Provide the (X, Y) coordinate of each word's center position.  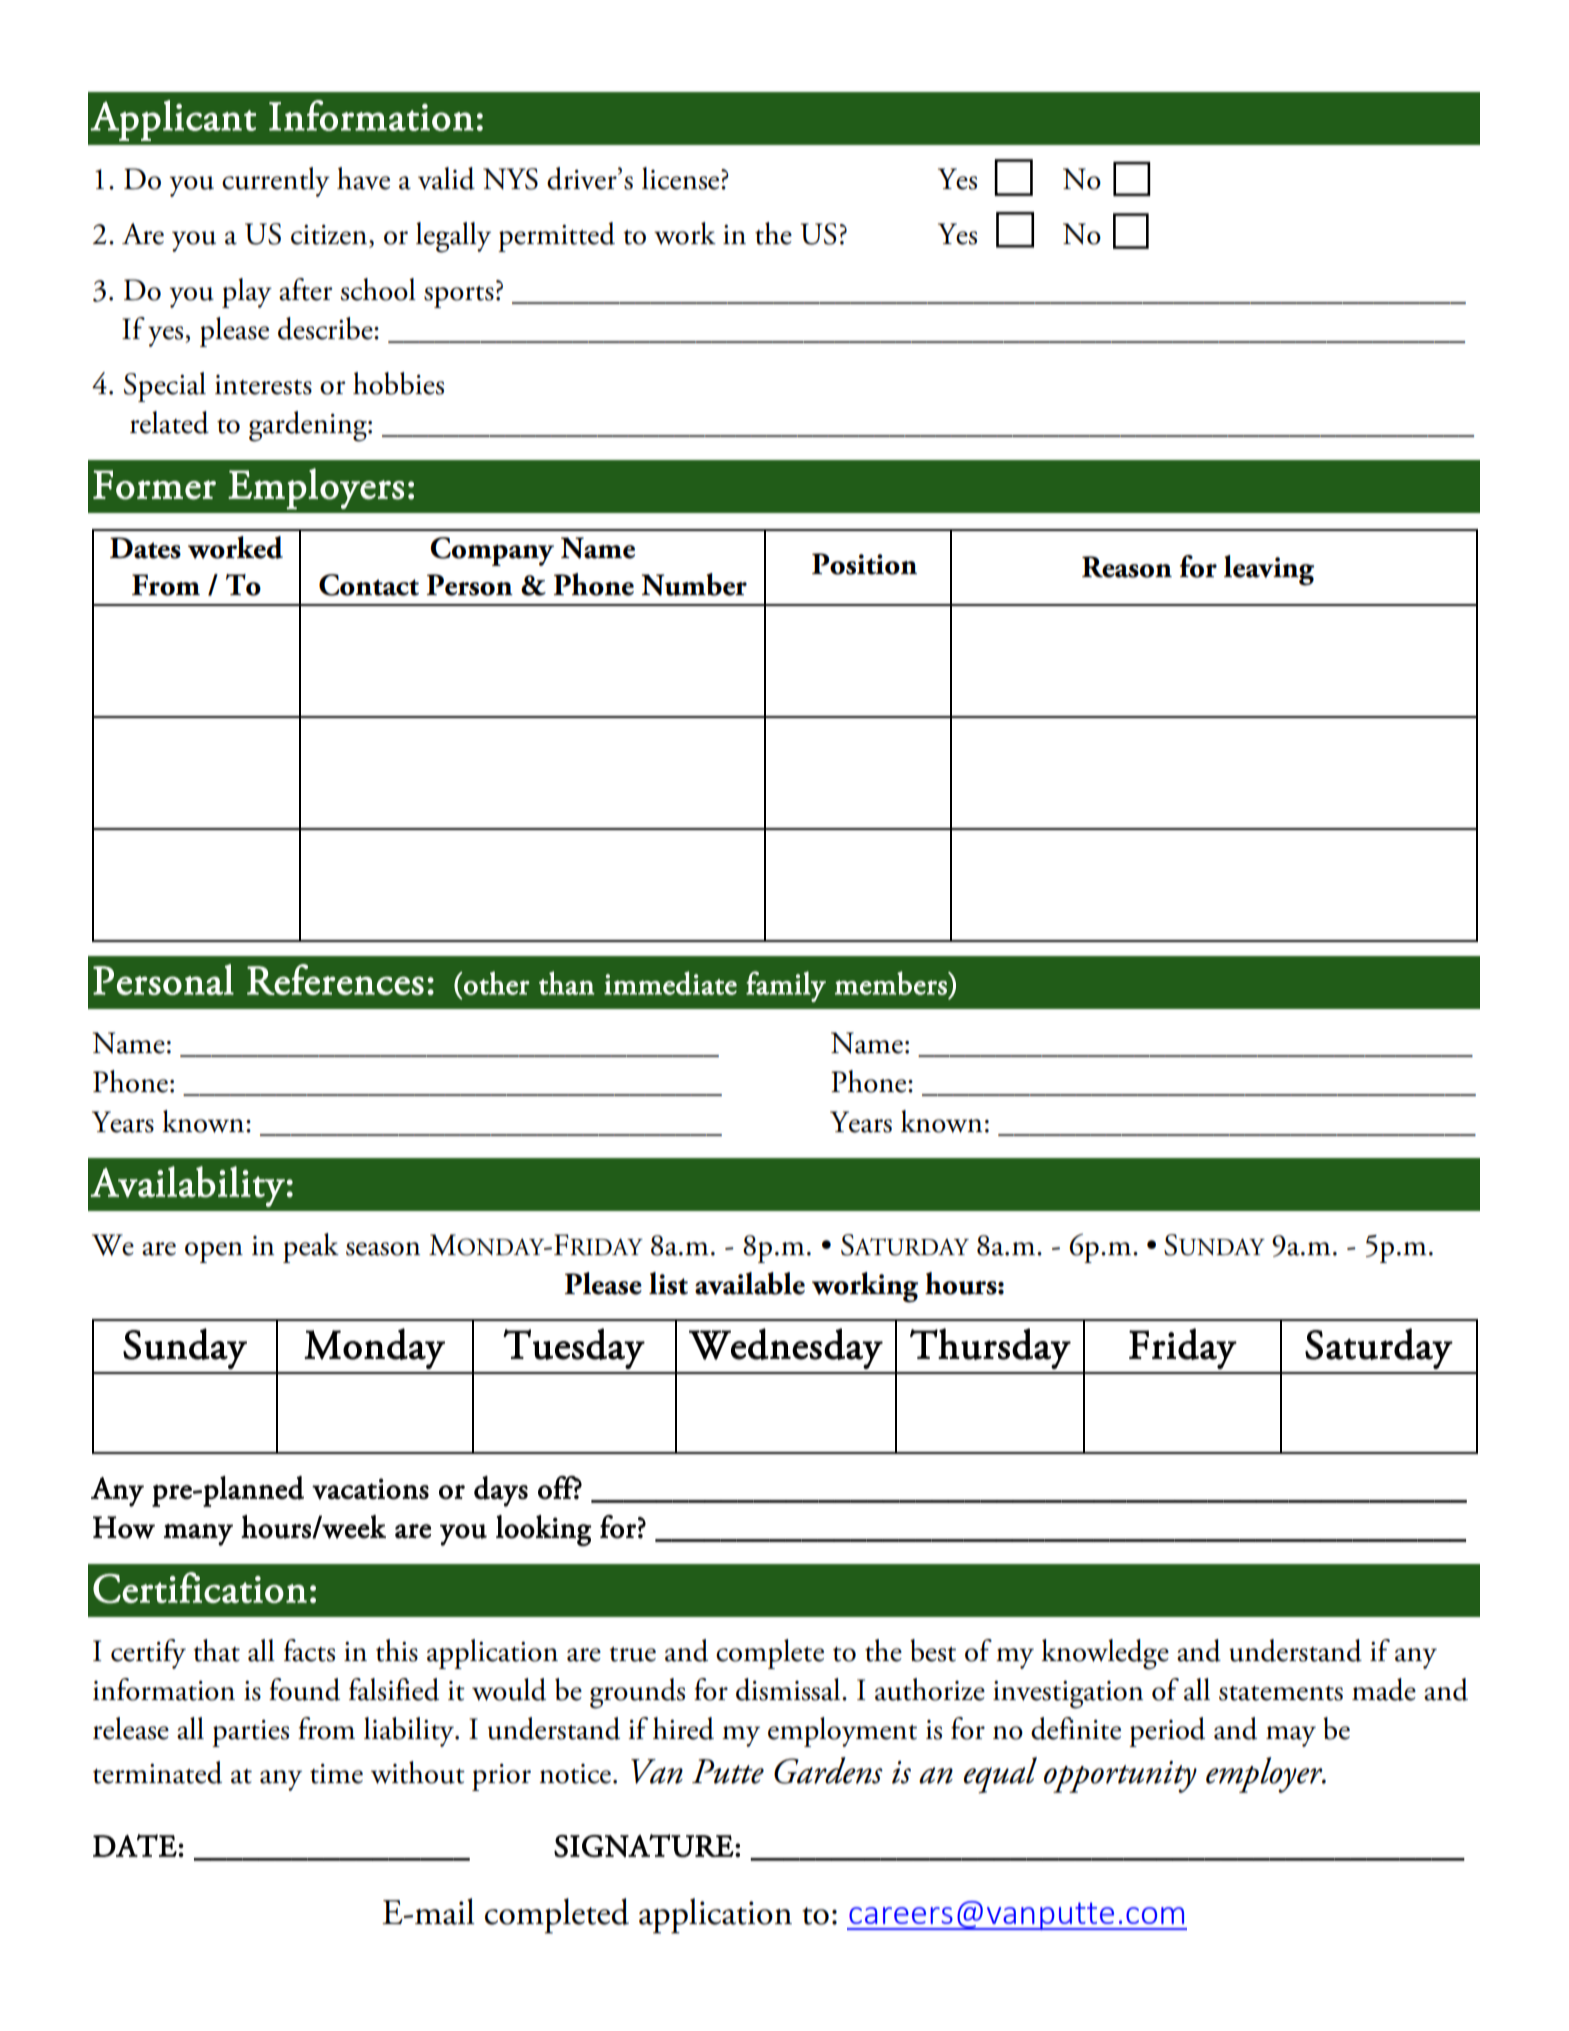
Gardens (828, 1770)
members (892, 983)
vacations (370, 1489)
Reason (1127, 567)
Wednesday (786, 1348)
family (786, 986)
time (336, 1774)
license (682, 178)
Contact (369, 585)
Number (694, 584)
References (335, 979)
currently (276, 182)
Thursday (990, 1348)
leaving (1269, 570)
